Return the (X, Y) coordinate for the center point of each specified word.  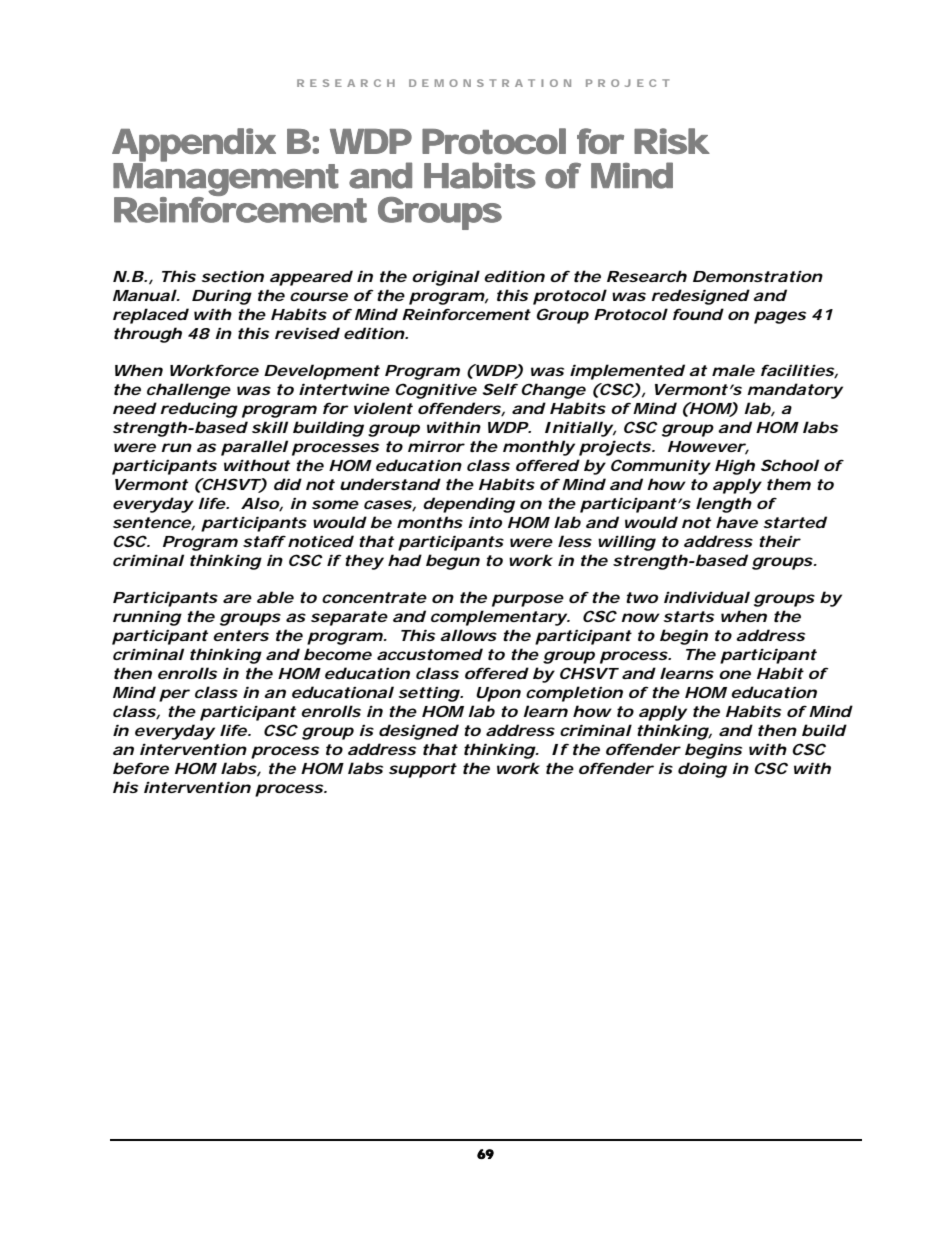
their (780, 541)
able (275, 597)
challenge (189, 391)
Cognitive (436, 391)
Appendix (194, 146)
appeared (311, 278)
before (141, 768)
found (698, 314)
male (733, 370)
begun (453, 562)
